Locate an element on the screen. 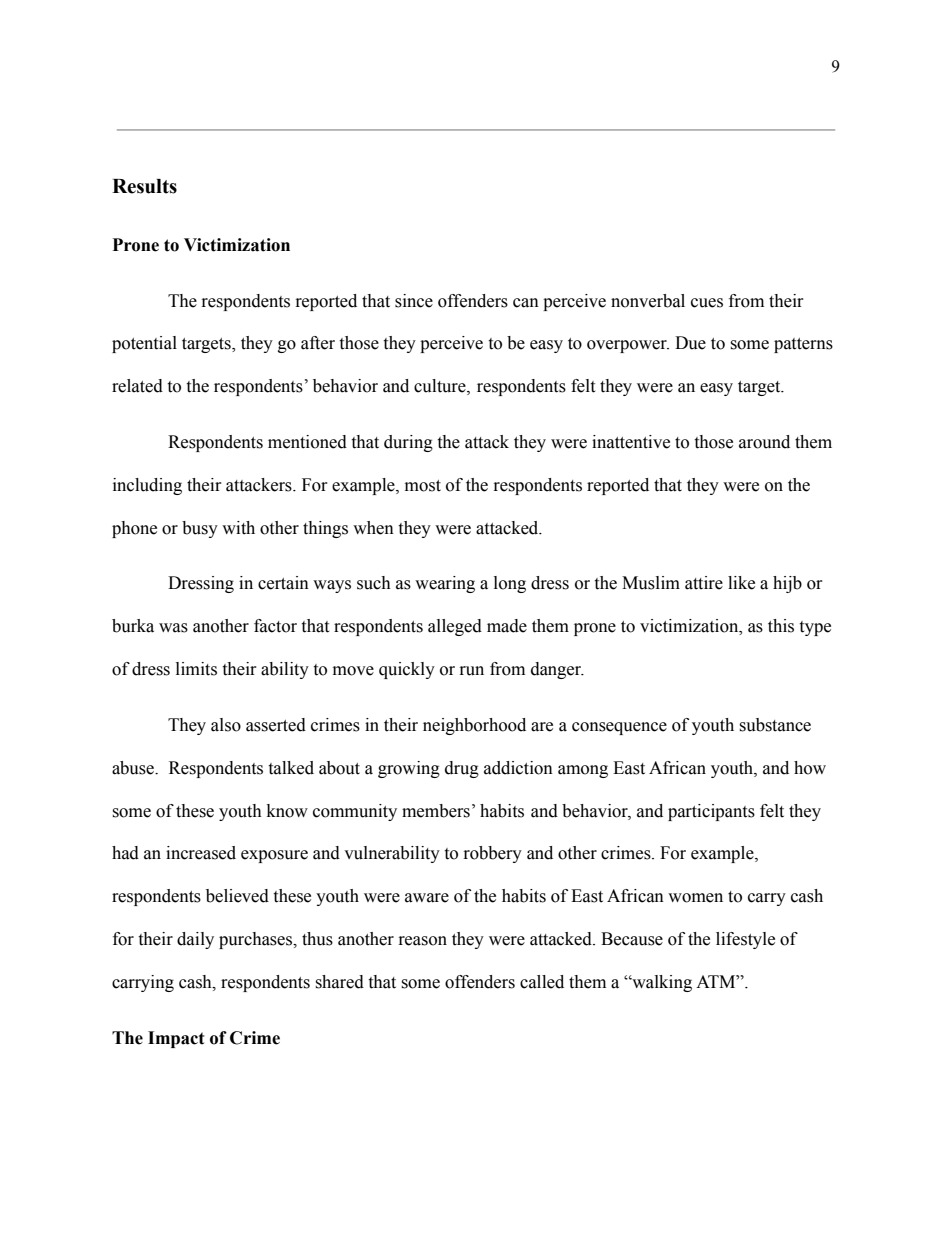 This screenshot has width=952, height=1233. Impact is located at coordinates (176, 1039).
